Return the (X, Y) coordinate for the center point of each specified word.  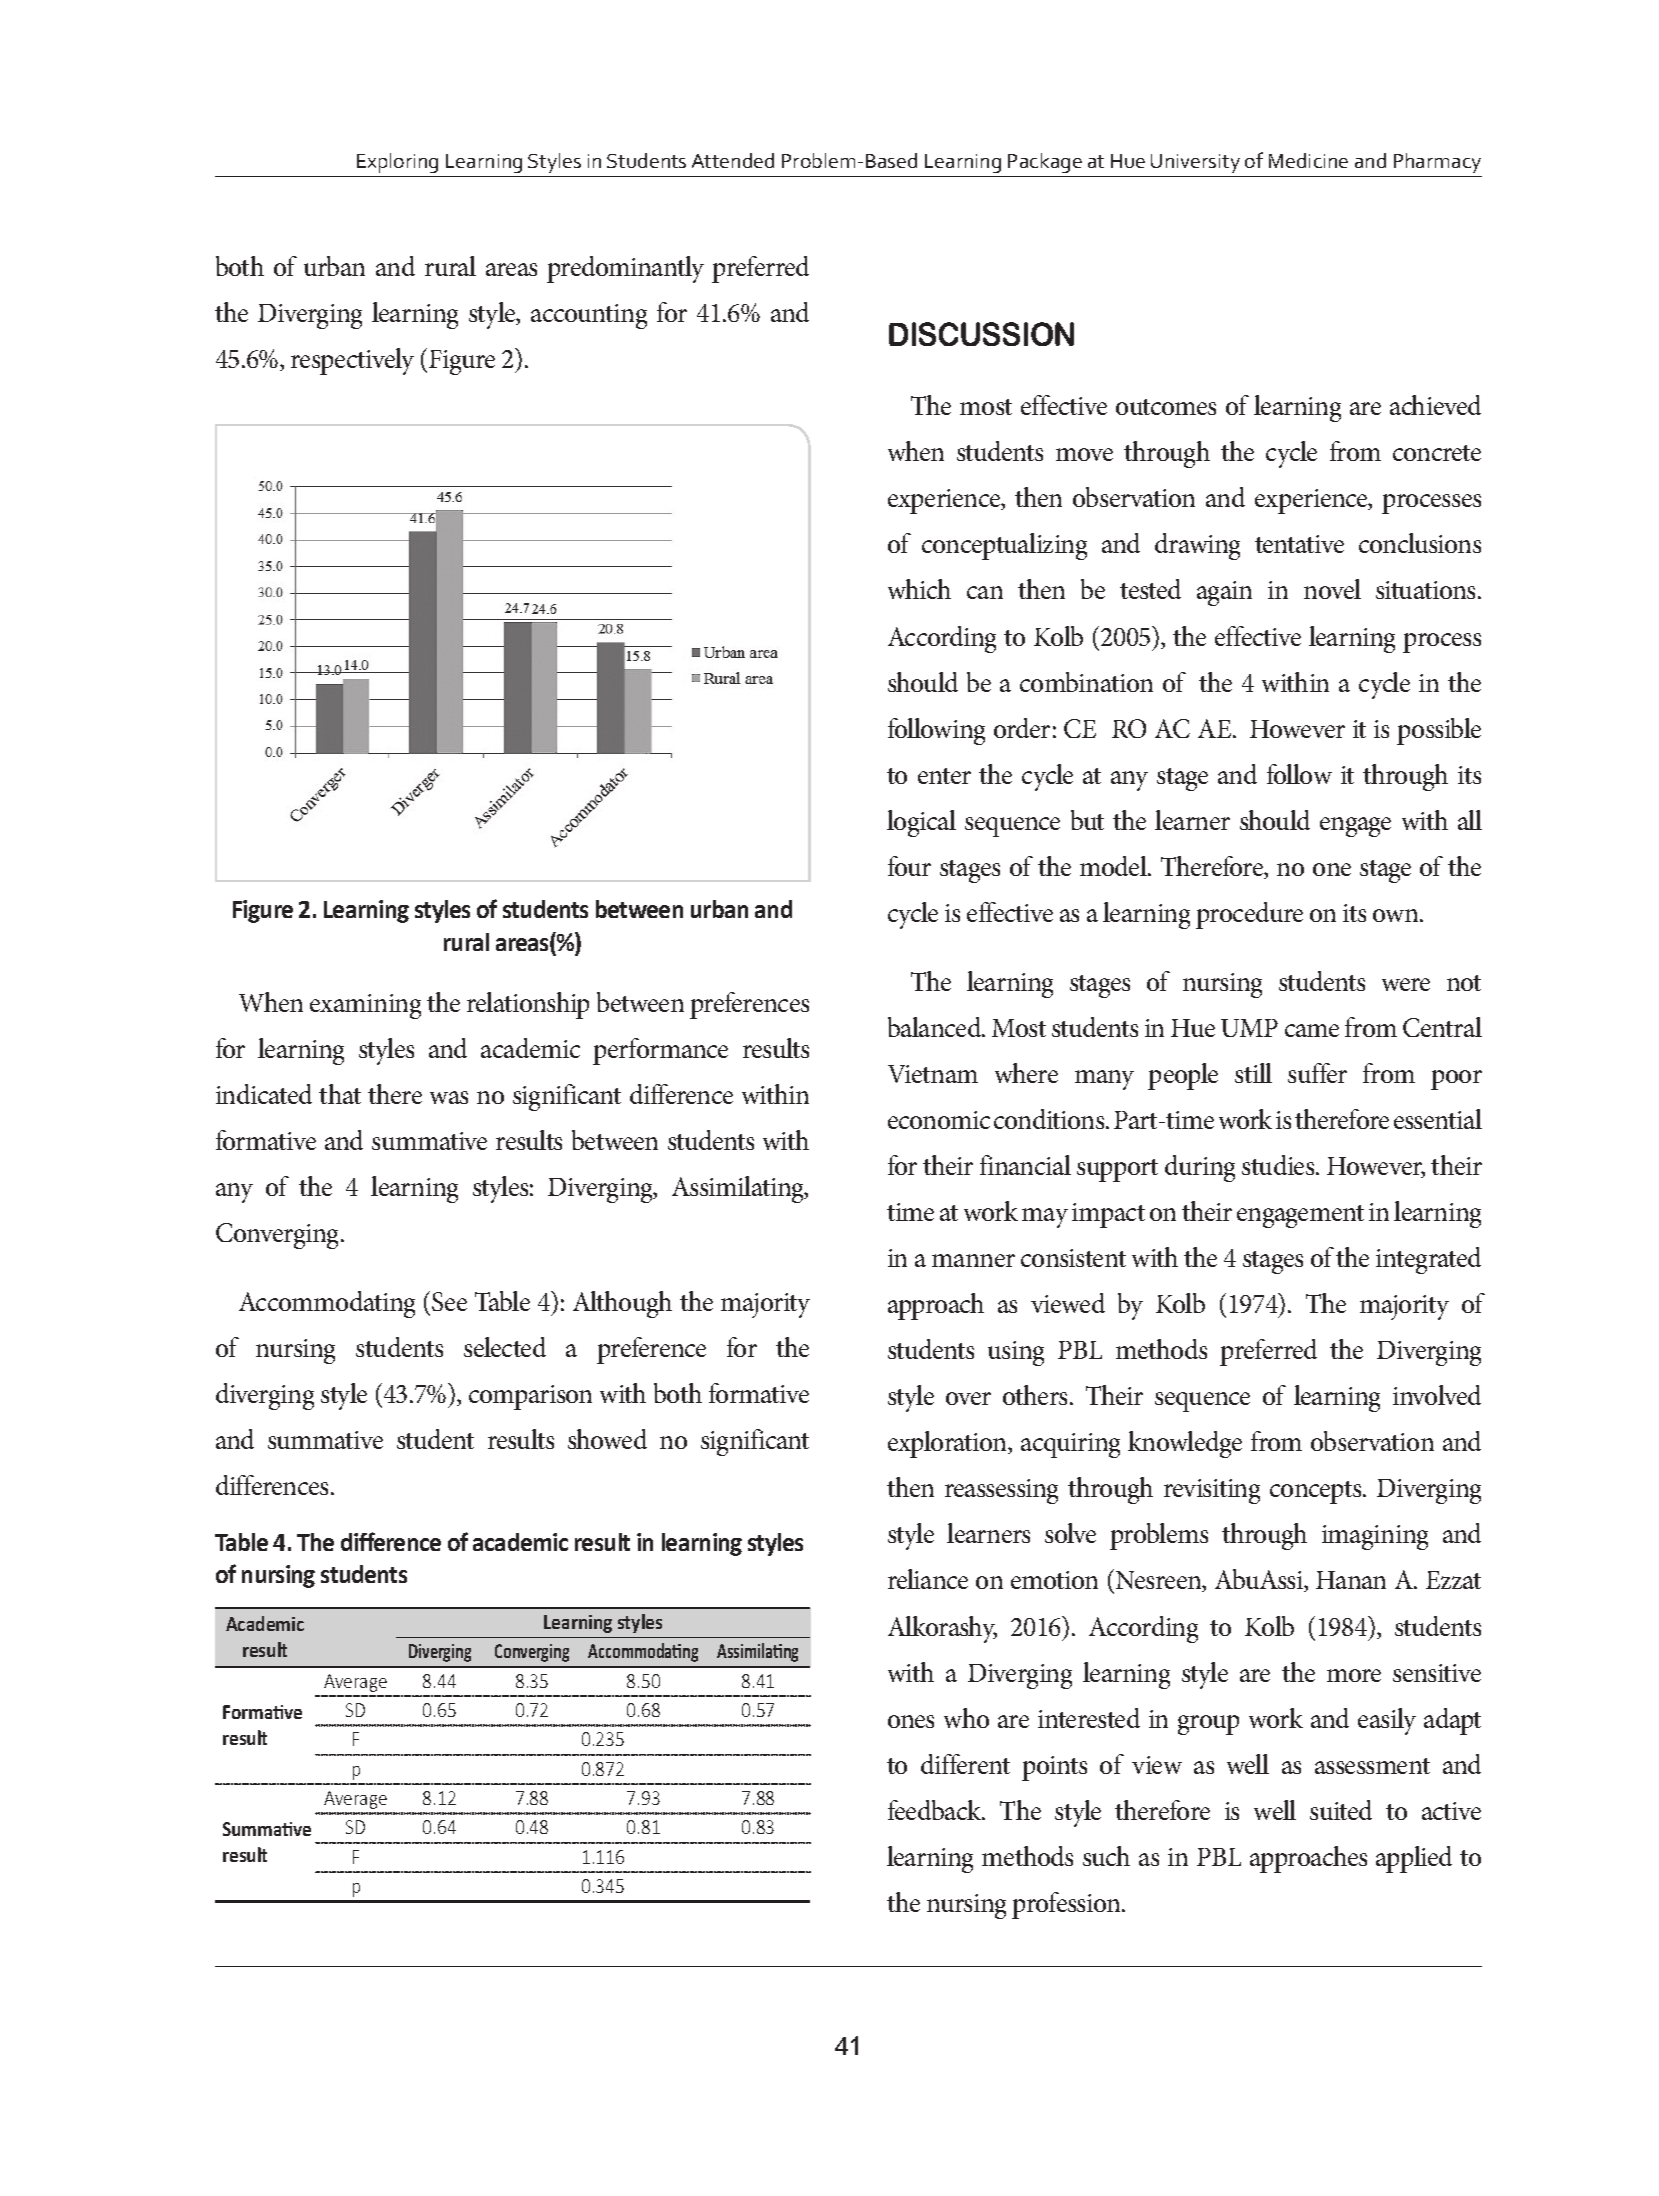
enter (944, 776)
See (449, 1301)
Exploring (397, 163)
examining (365, 1006)
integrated (1428, 1260)
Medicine (1308, 160)
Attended (733, 160)
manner (973, 1260)
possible (1439, 731)
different (965, 1764)
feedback (936, 1810)
